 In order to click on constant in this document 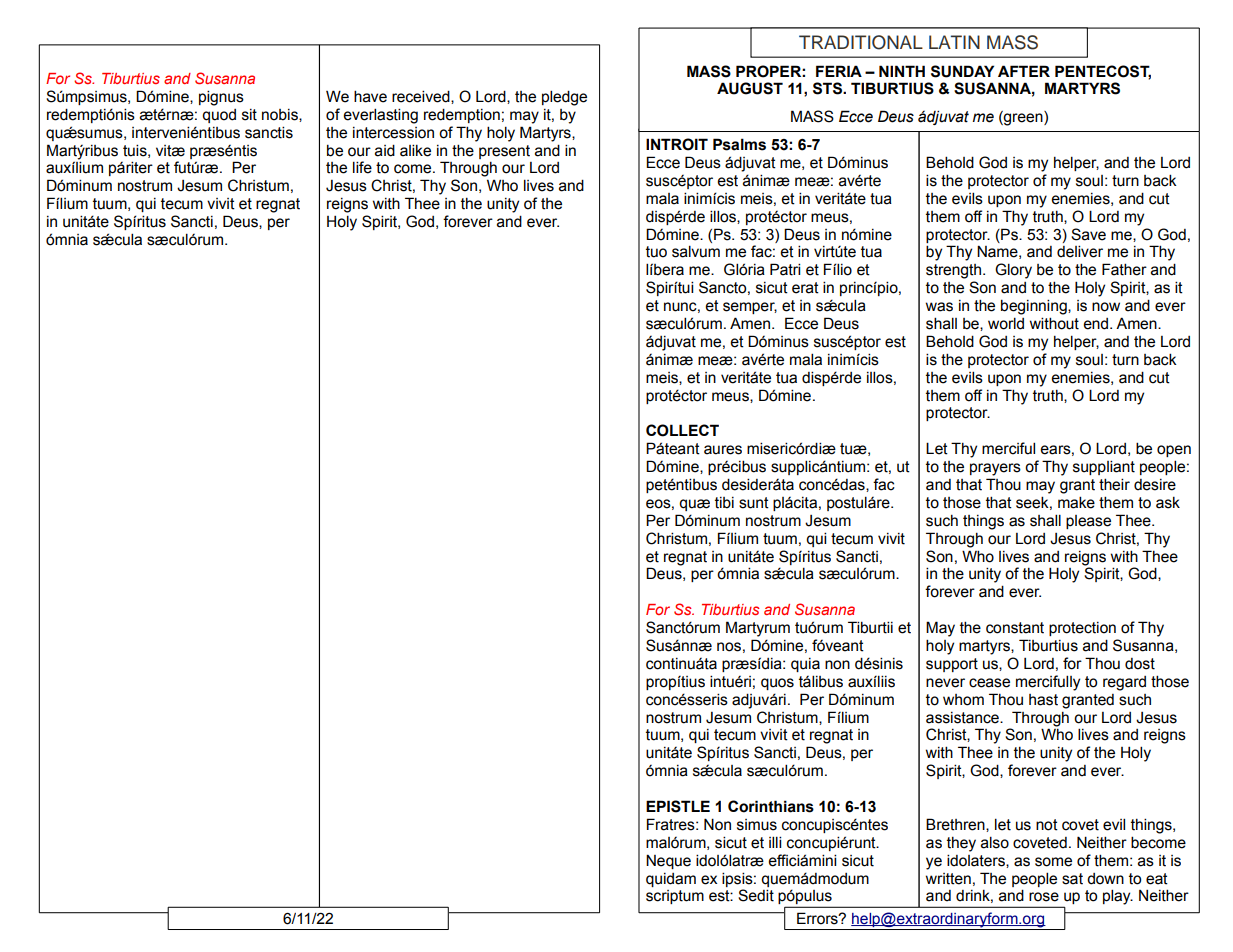, I will do `click(1015, 628)`.
